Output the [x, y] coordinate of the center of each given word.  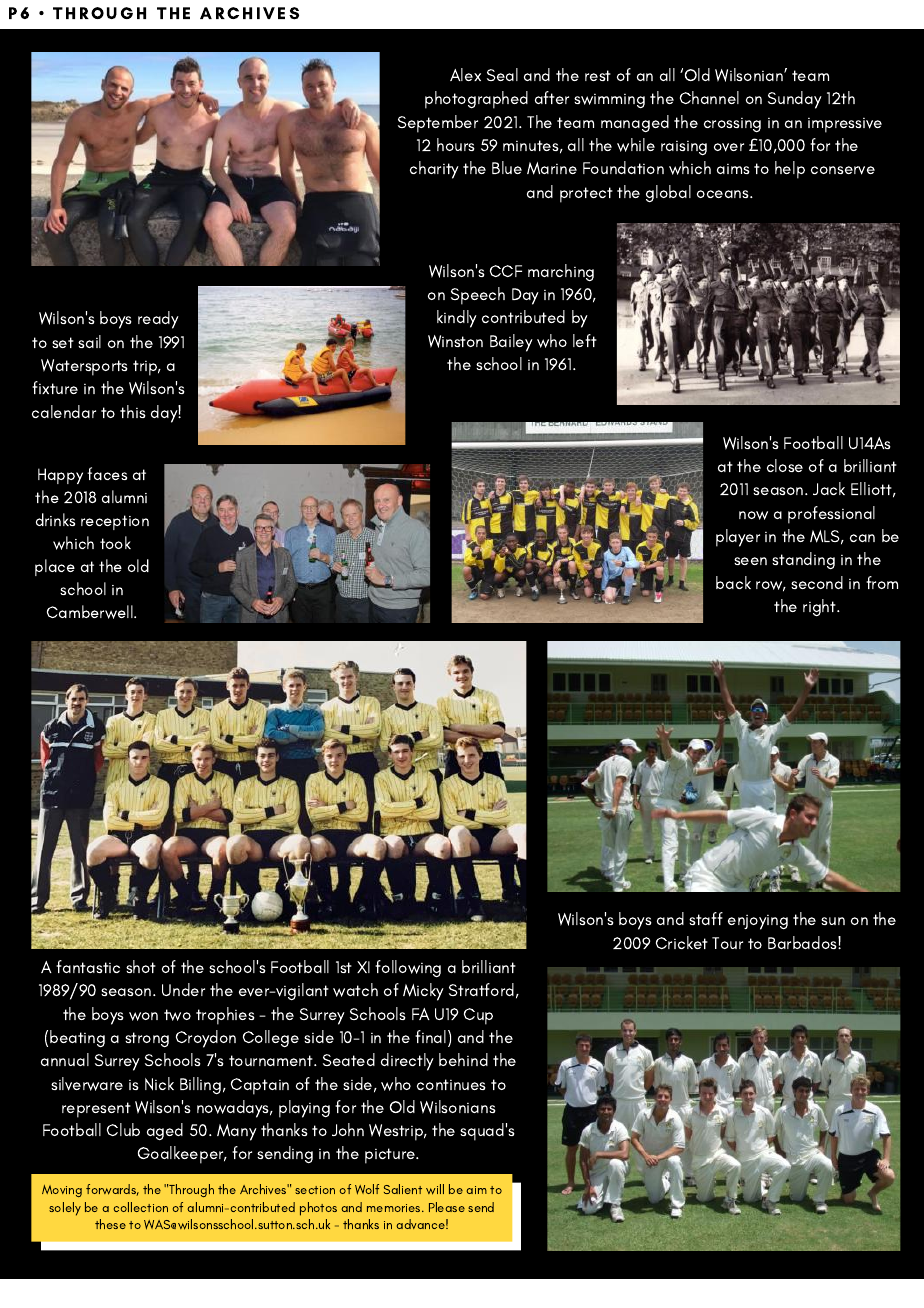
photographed [476, 100]
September [438, 124]
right [820, 607]
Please [447, 1207]
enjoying [758, 922]
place [55, 567]
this [133, 411]
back [733, 582]
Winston [455, 341]
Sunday [795, 100]
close [785, 465]
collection [141, 1207]
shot [141, 966]
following [408, 968]
